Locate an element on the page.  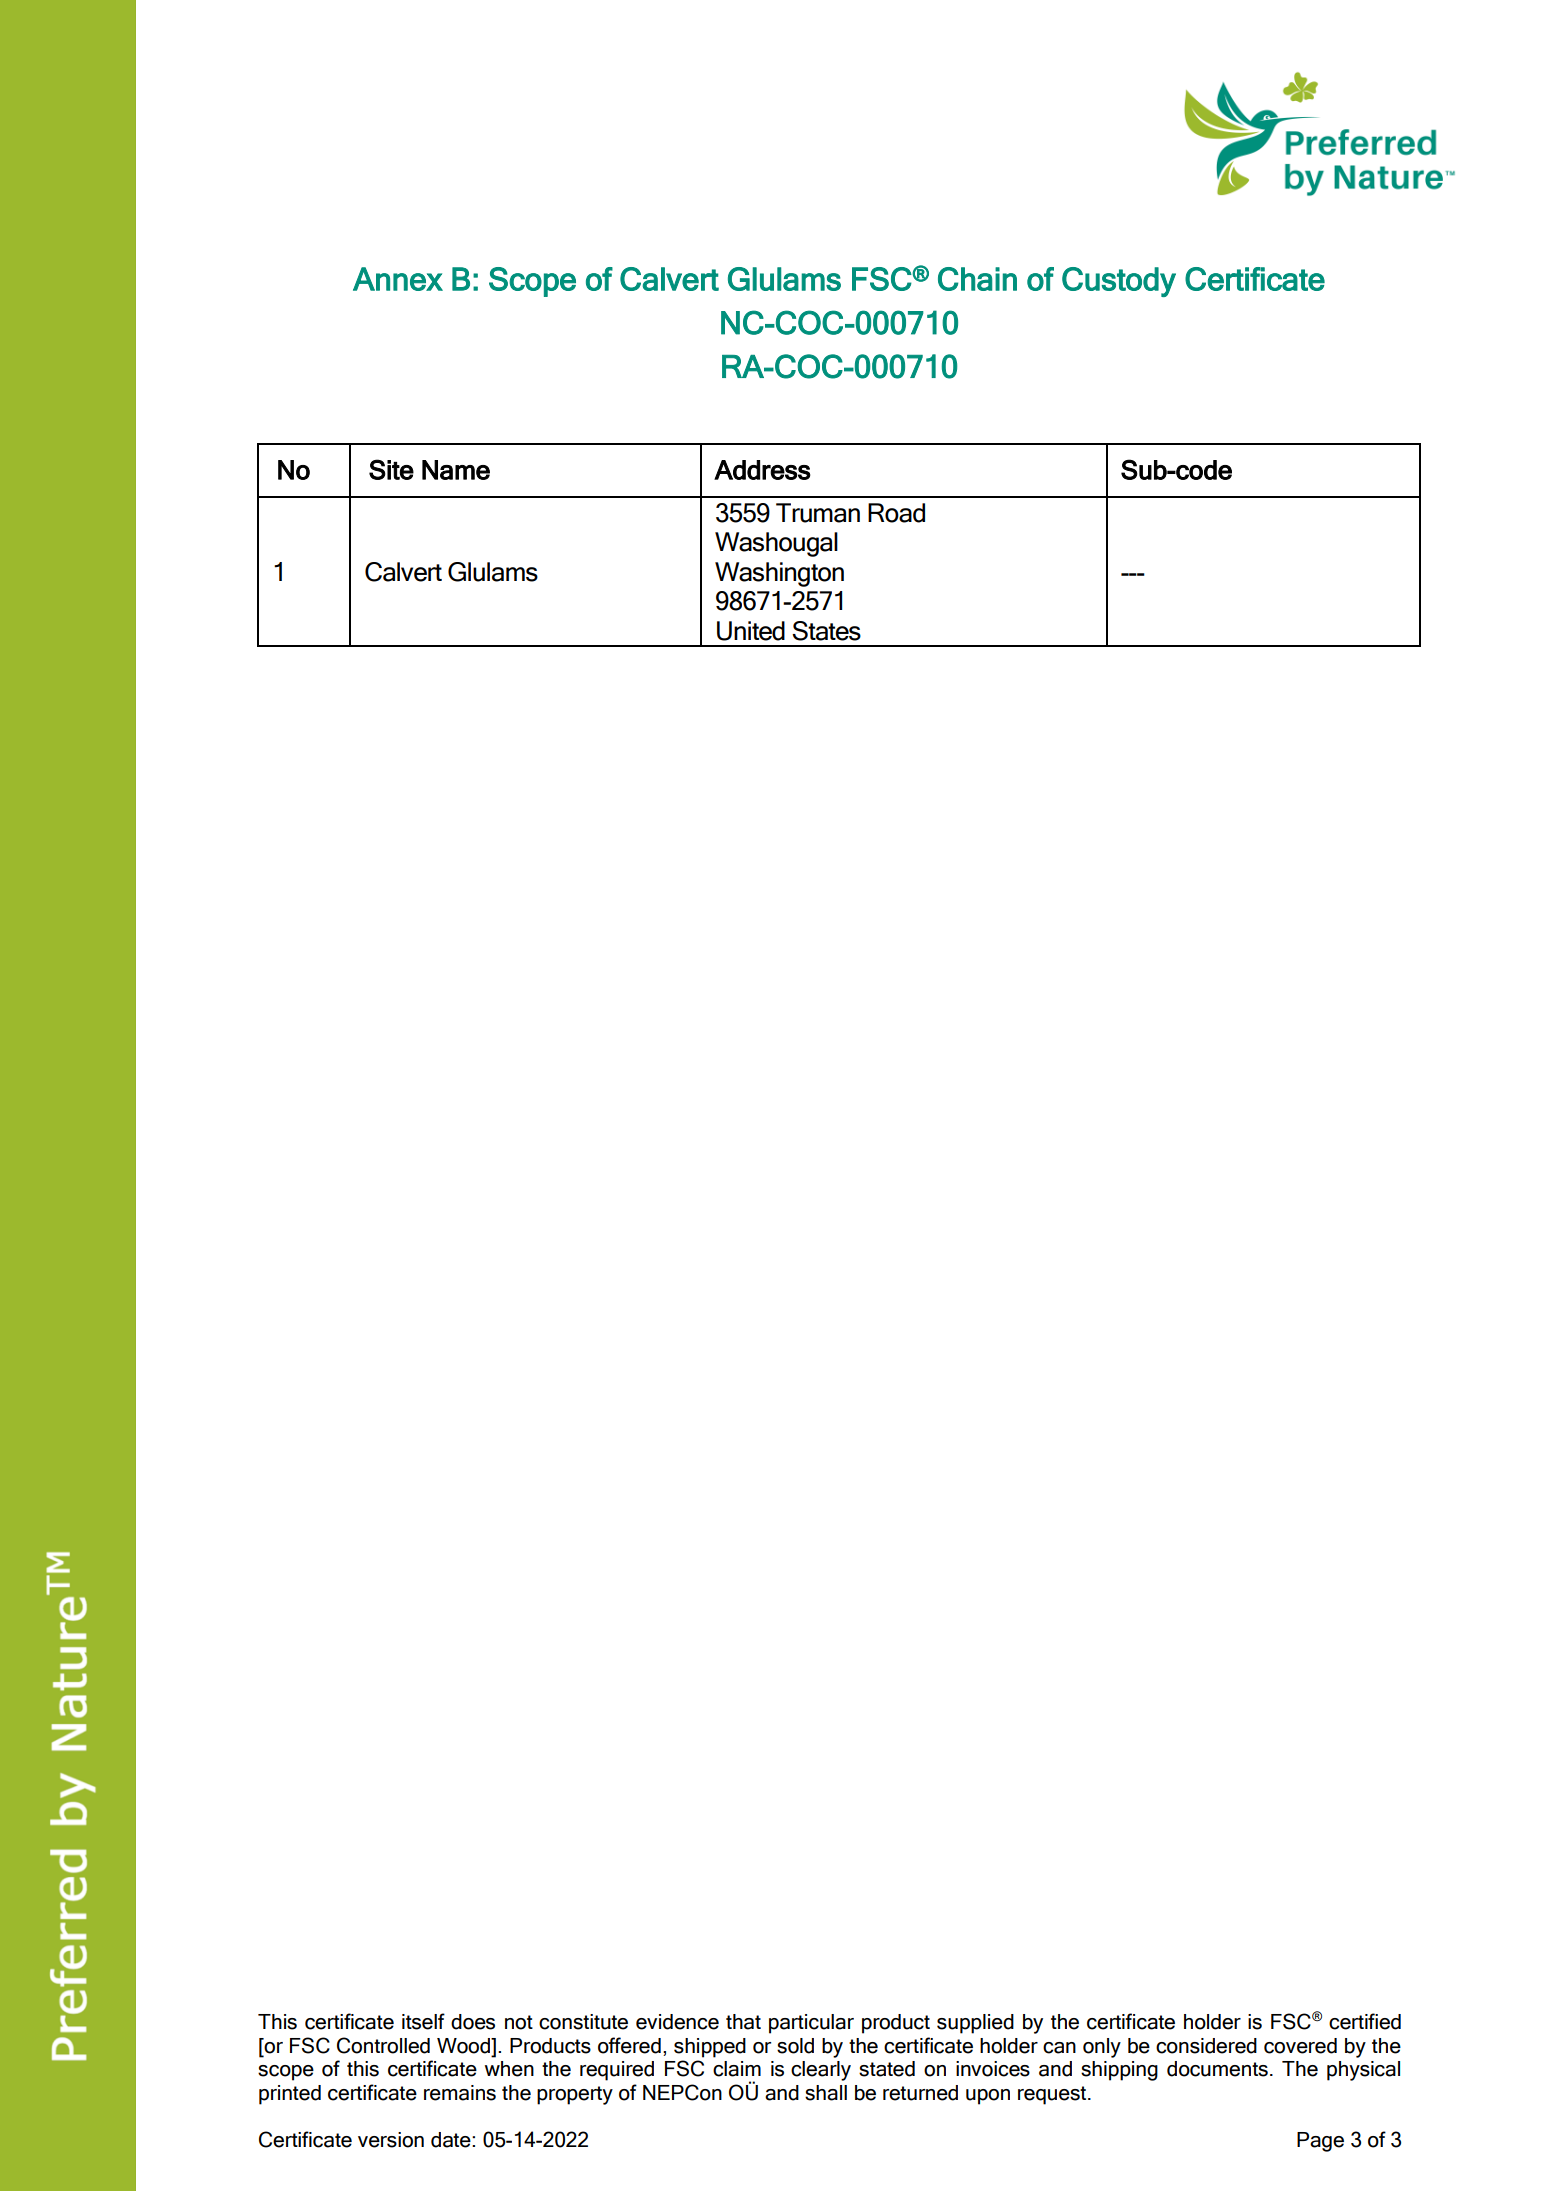
States is located at coordinates (826, 631).
